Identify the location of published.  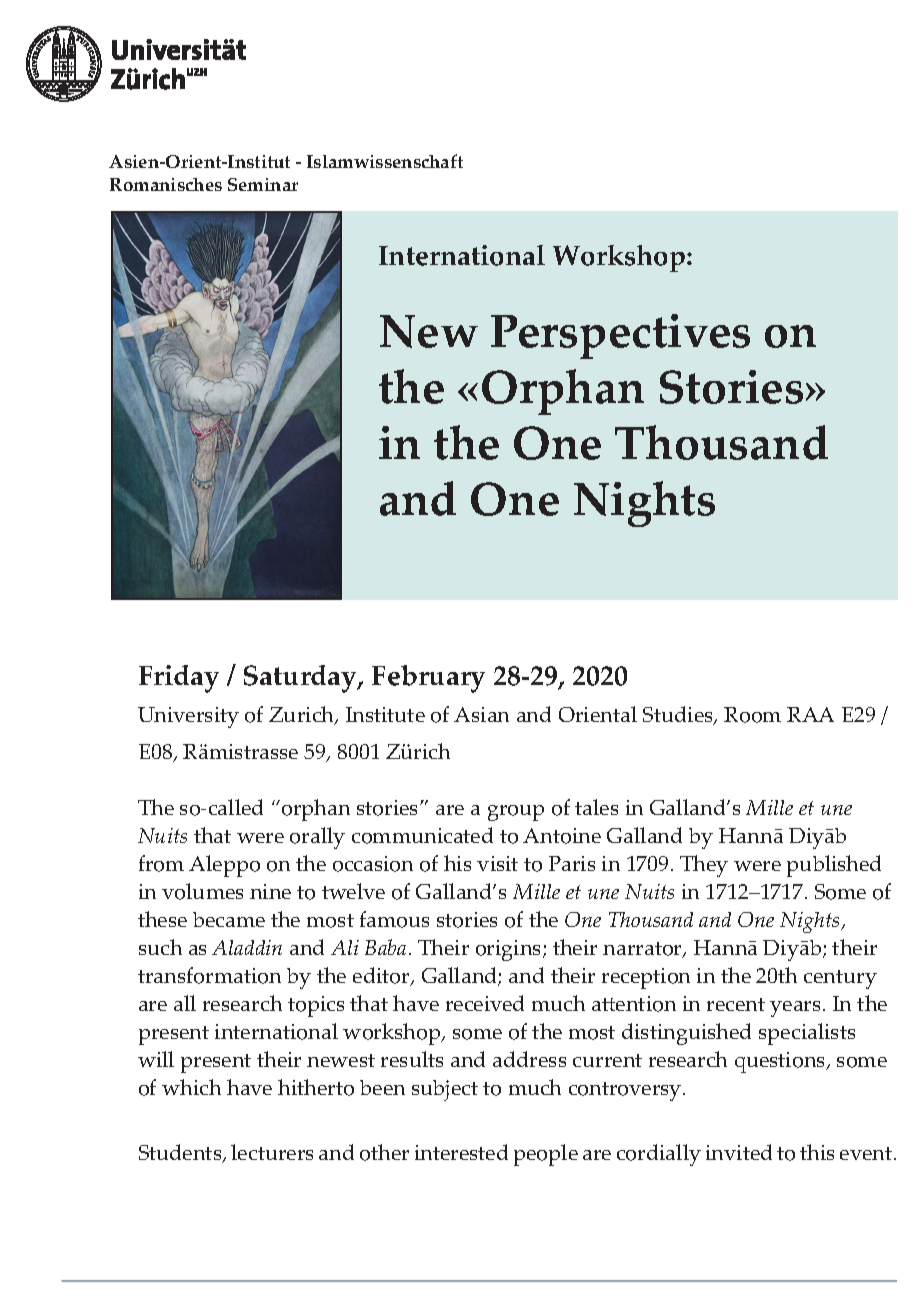
(834, 866).
